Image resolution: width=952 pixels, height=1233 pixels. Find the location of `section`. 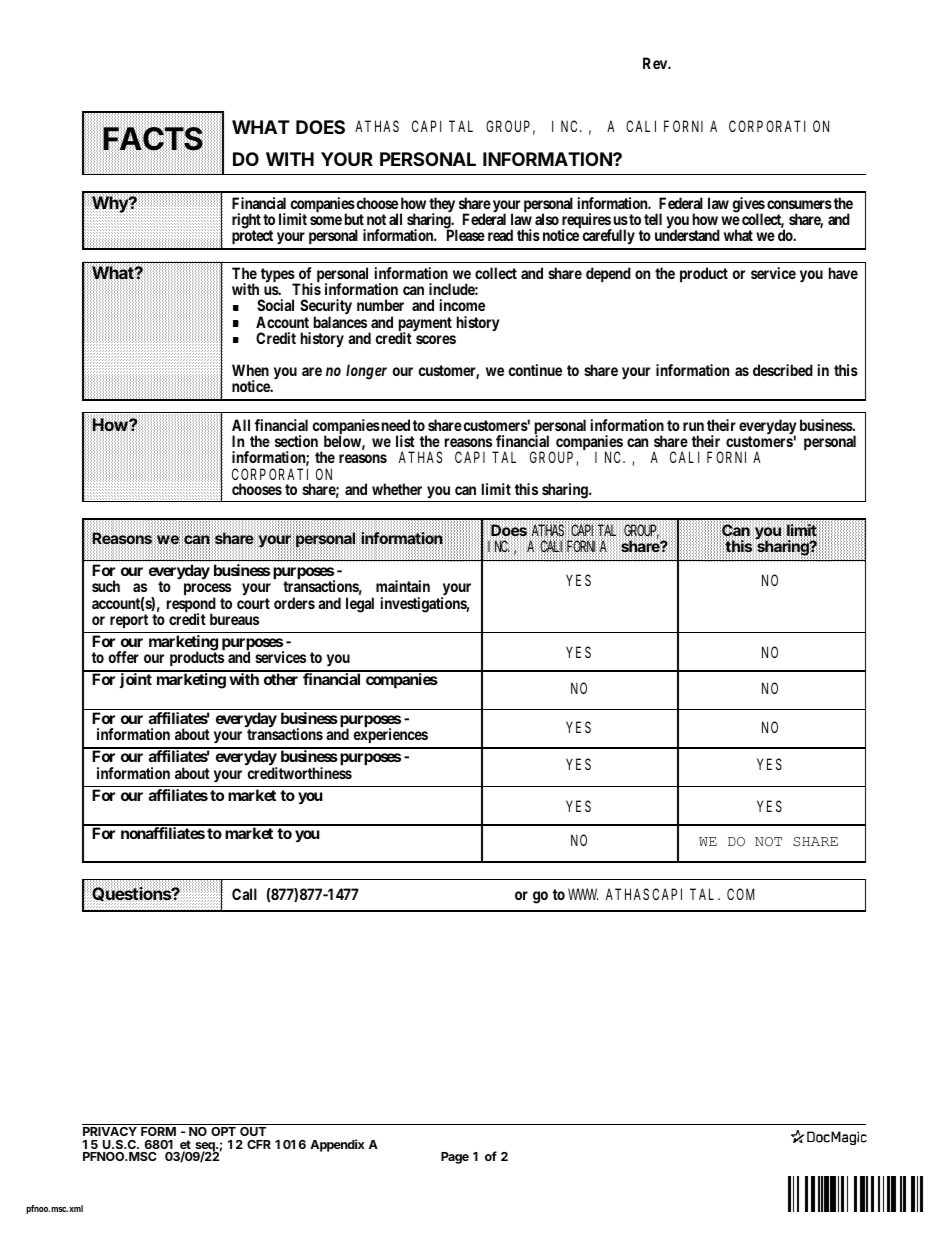

section is located at coordinates (296, 441).
